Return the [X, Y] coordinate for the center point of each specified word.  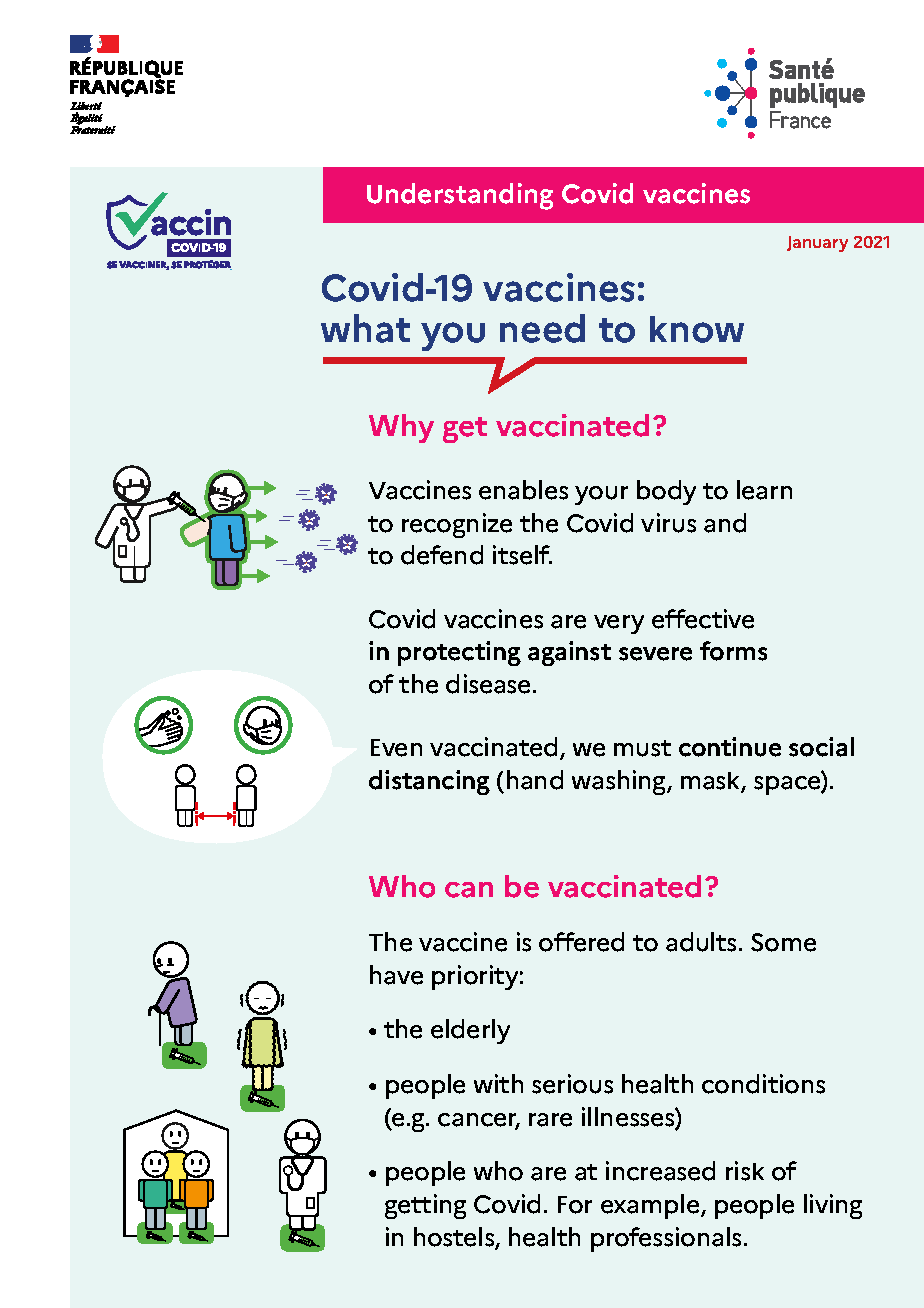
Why [401, 428]
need [542, 328]
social [821, 747]
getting [425, 1206]
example [651, 1206]
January [817, 244]
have [396, 975]
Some [783, 942]
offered [581, 942]
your [601, 495]
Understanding [460, 196]
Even [396, 748]
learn [764, 490]
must [642, 748]
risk [745, 1171]
